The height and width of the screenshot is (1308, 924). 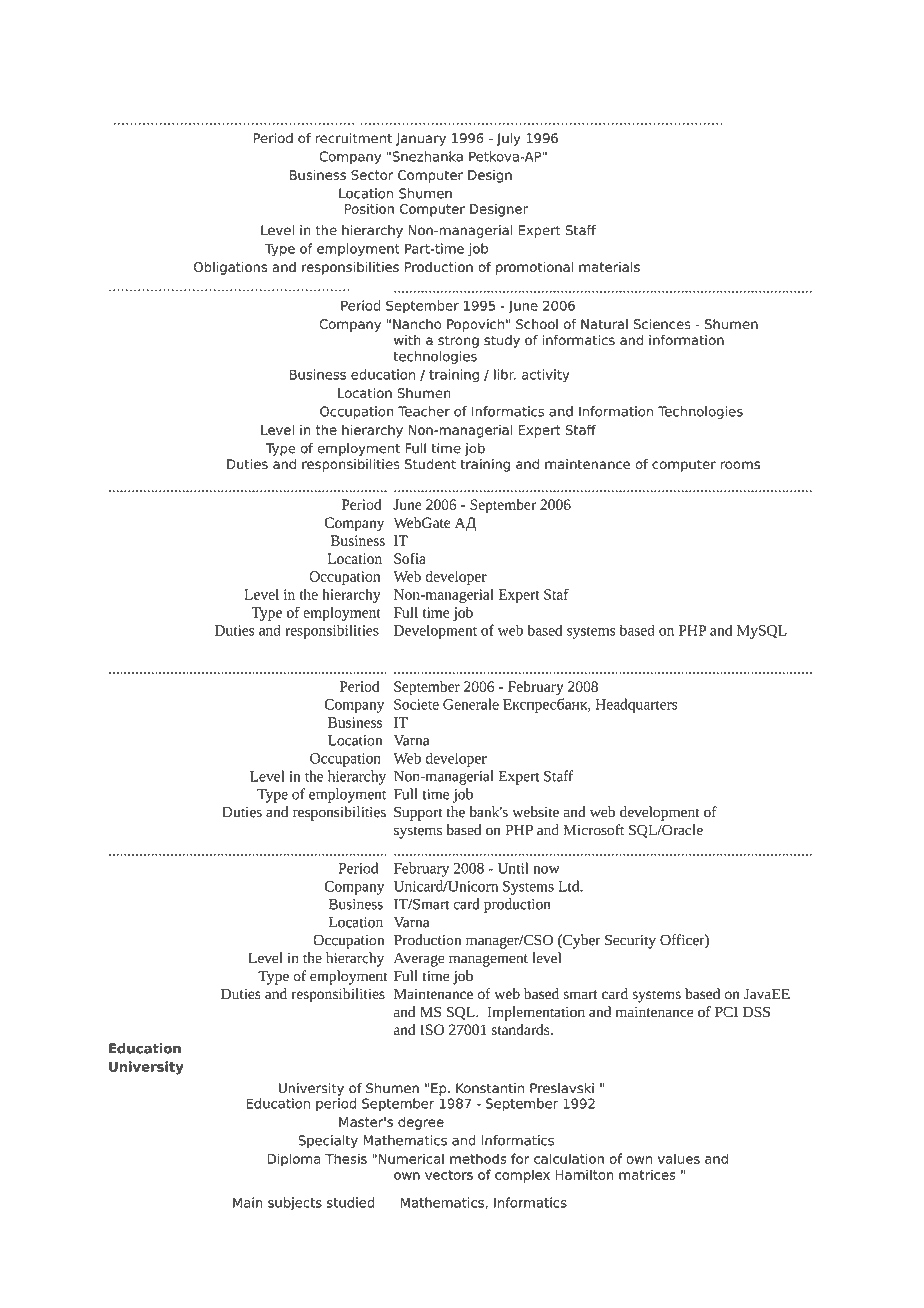 What do you see at coordinates (508, 139) in the screenshot?
I see `July` at bounding box center [508, 139].
